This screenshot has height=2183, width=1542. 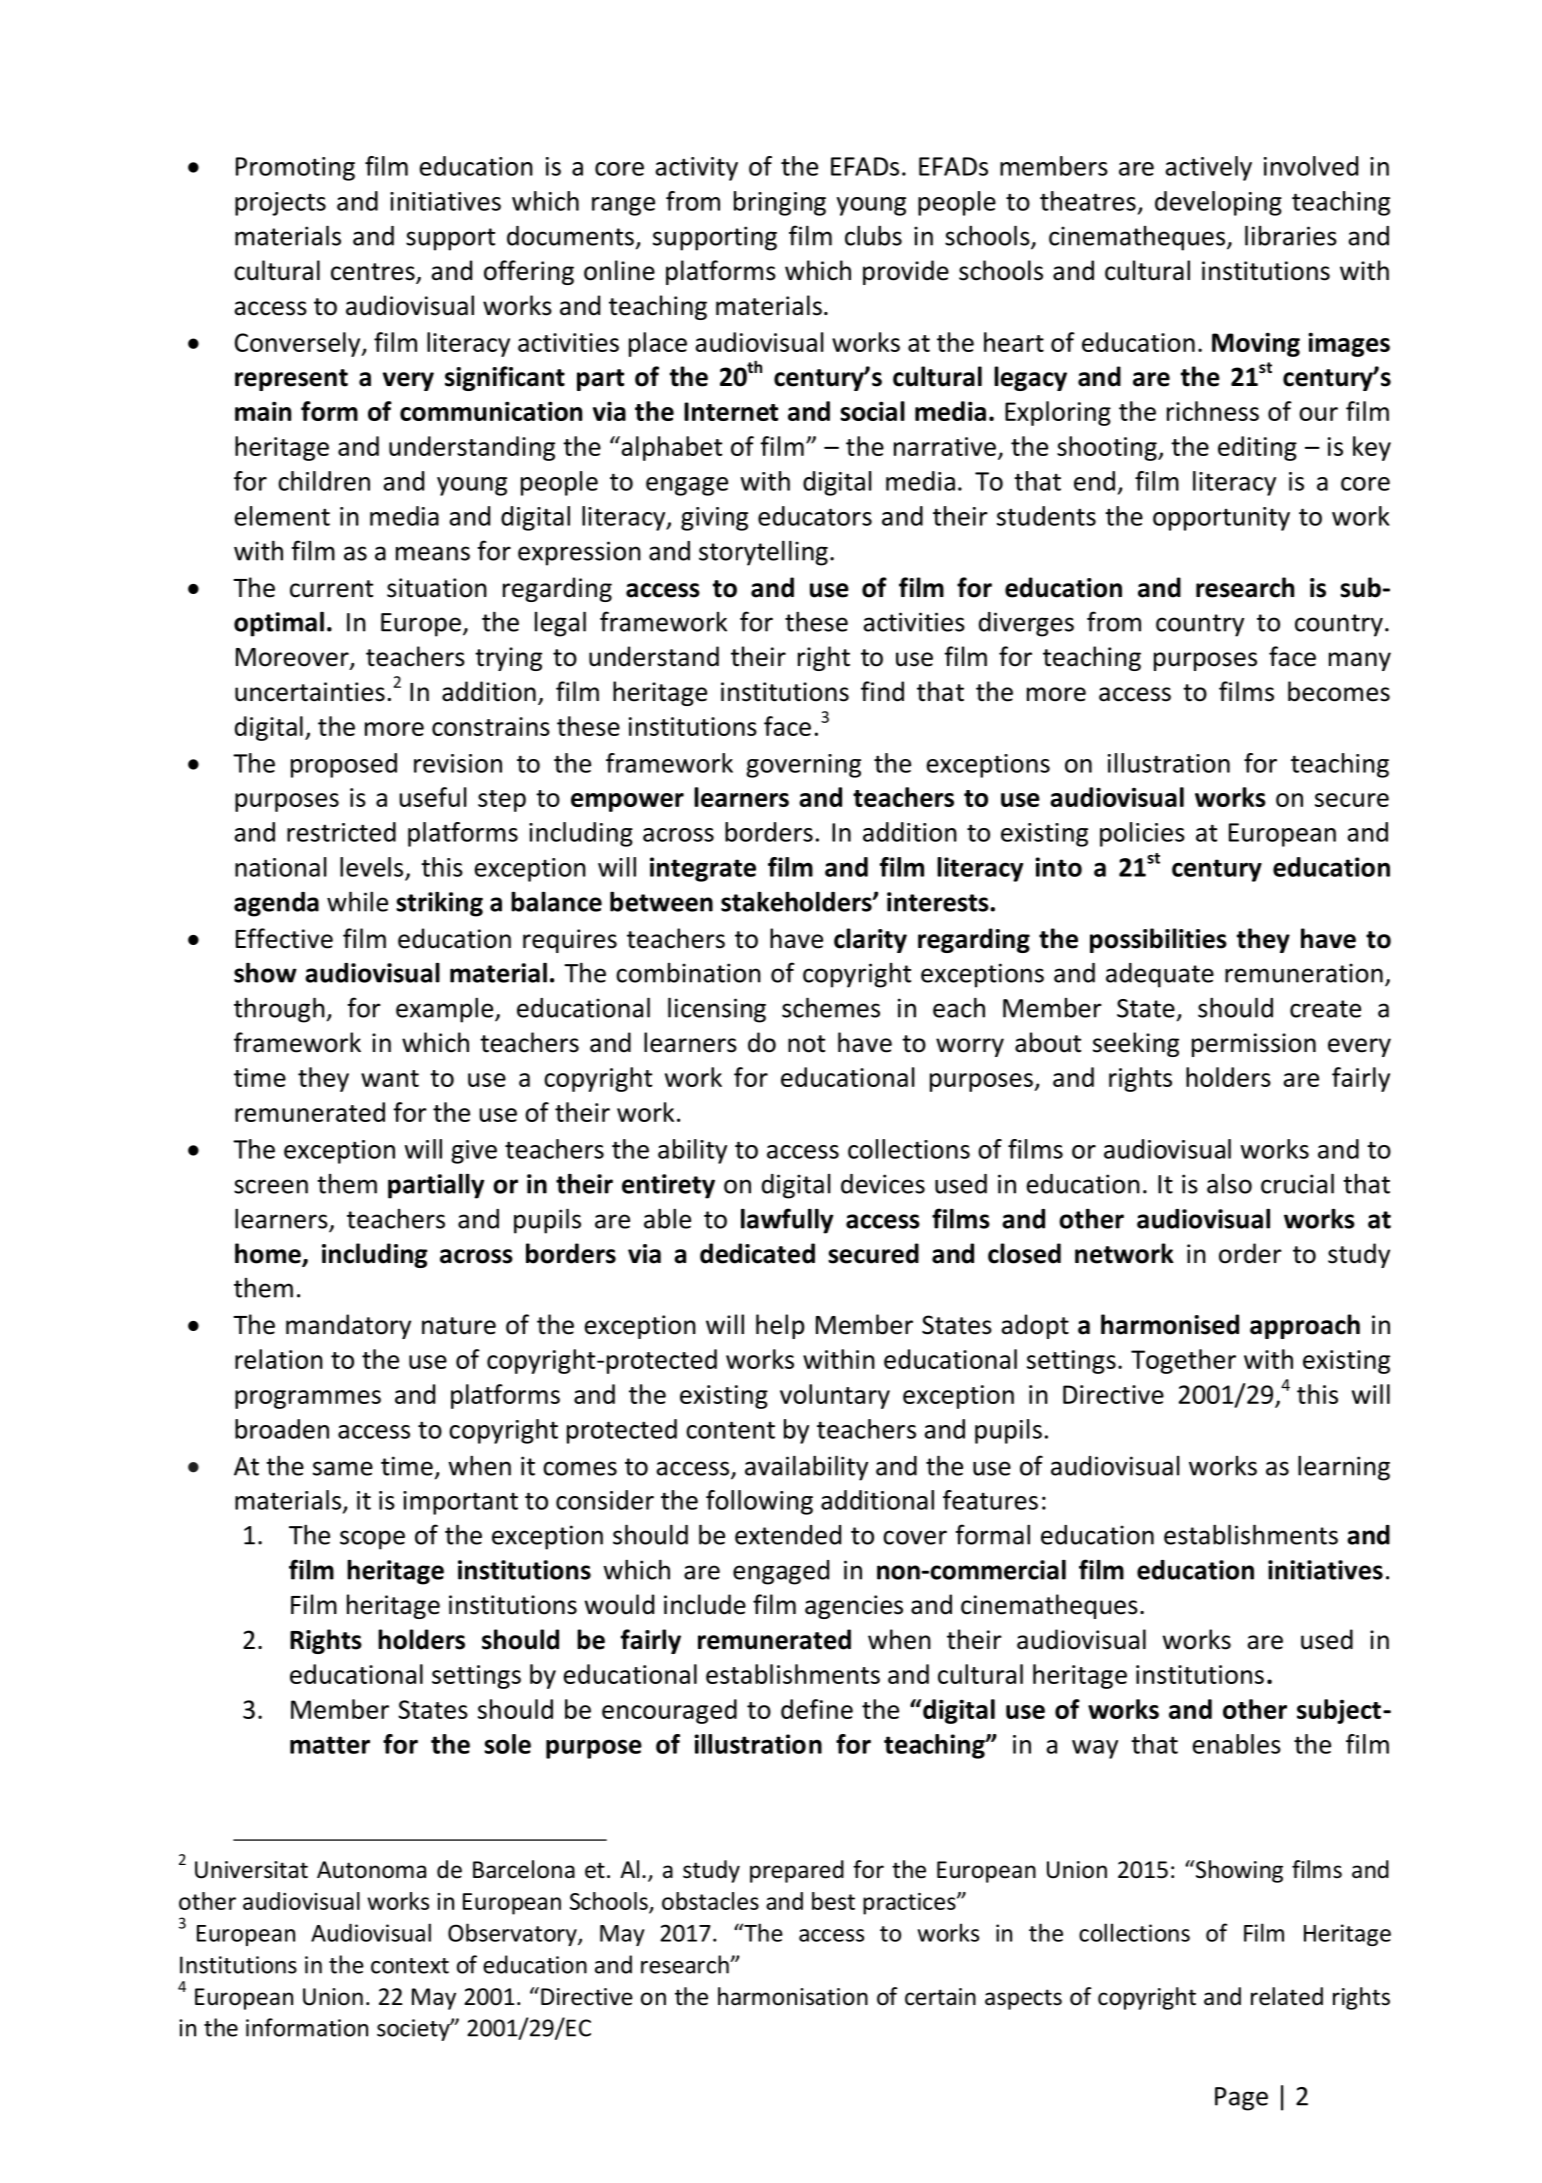 What do you see at coordinates (410, 1966) in the screenshot?
I see `context` at bounding box center [410, 1966].
